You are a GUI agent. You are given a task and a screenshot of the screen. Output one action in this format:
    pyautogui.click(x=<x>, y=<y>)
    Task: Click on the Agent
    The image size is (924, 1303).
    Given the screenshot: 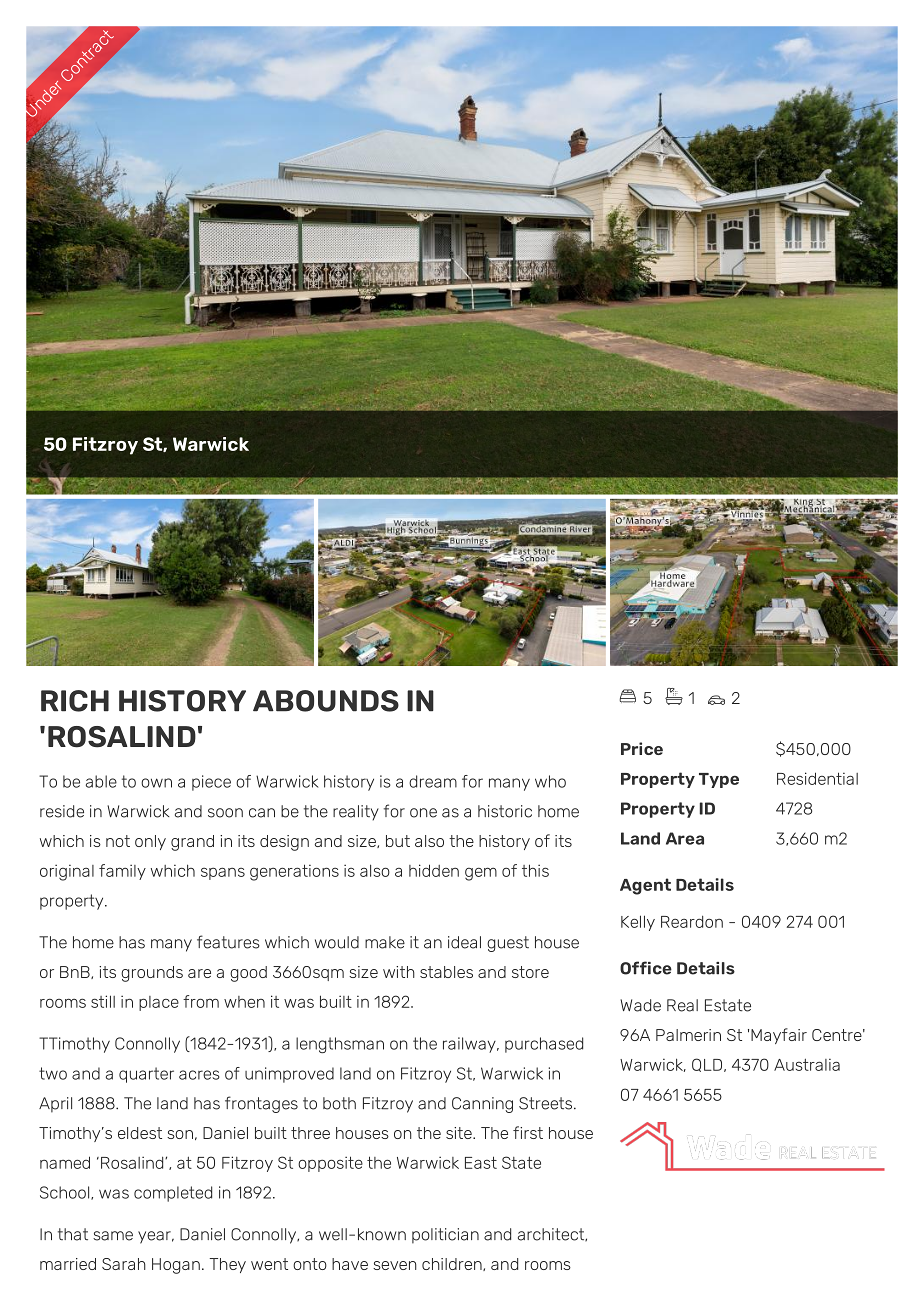 What is the action you would take?
    pyautogui.click(x=645, y=886)
